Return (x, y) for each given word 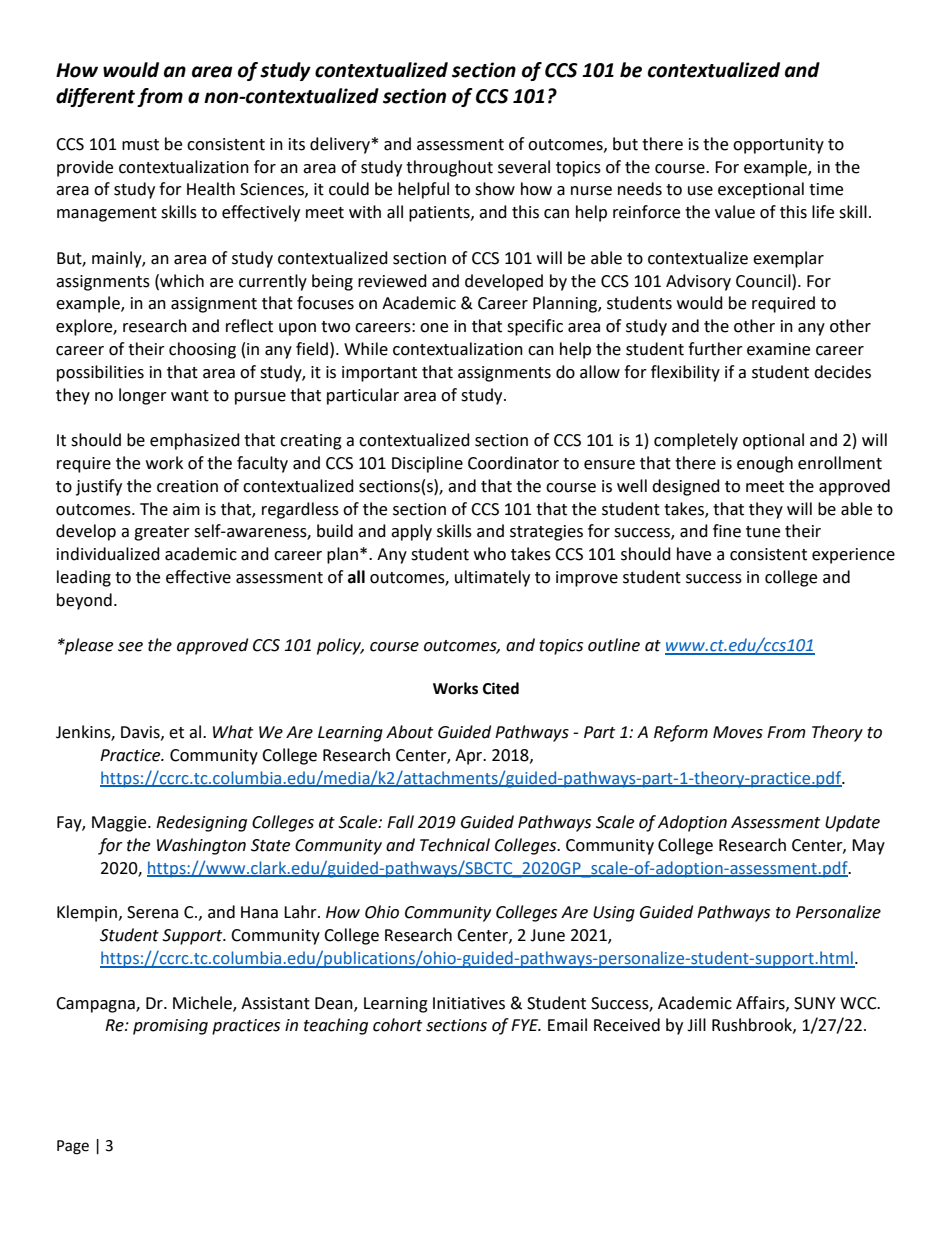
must (140, 145)
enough (765, 464)
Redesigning (201, 823)
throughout (449, 168)
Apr (470, 757)
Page (73, 1147)
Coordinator (513, 463)
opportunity (778, 146)
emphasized (195, 441)
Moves (738, 732)
